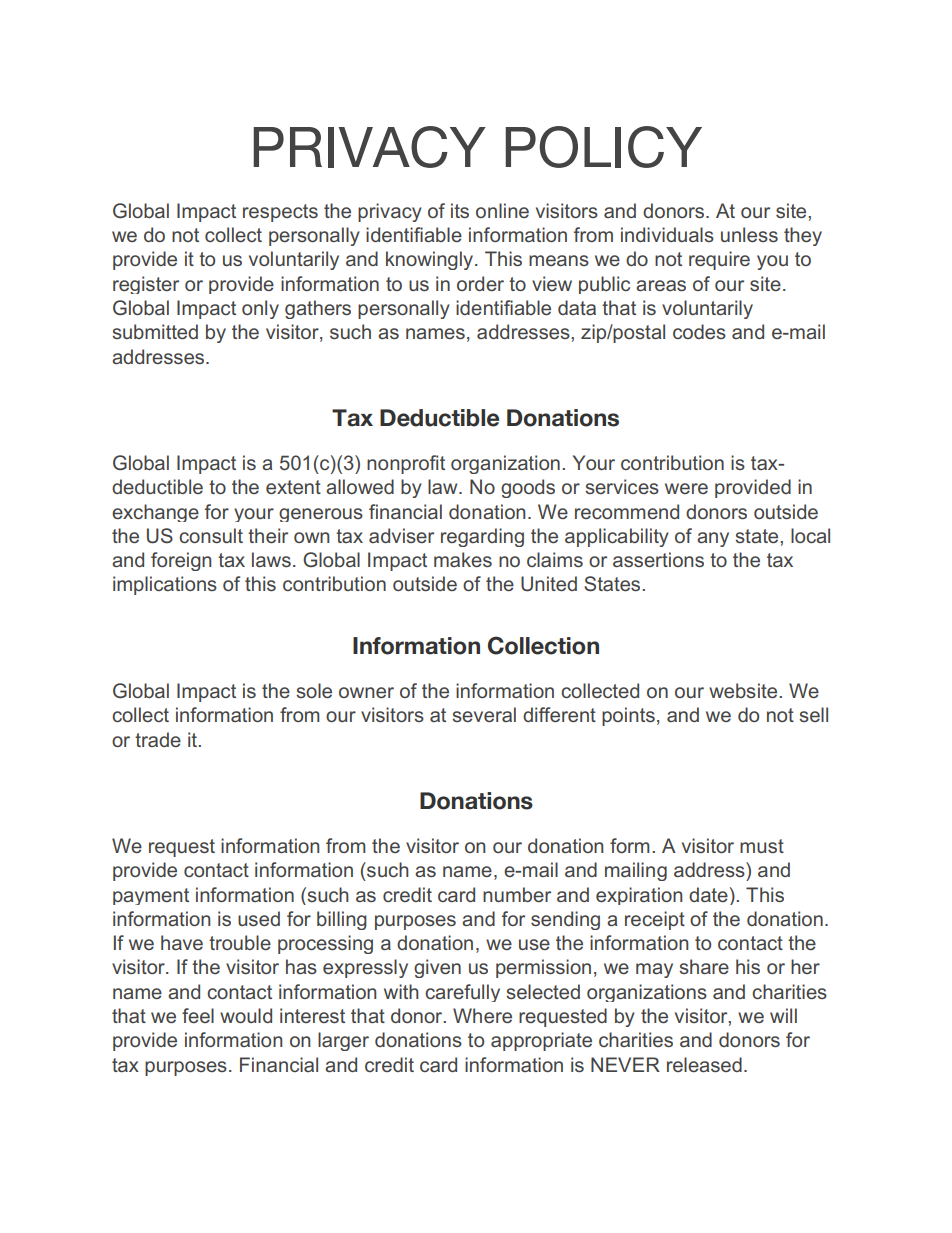 The height and width of the page is (1233, 952). I want to click on implications, so click(165, 585).
